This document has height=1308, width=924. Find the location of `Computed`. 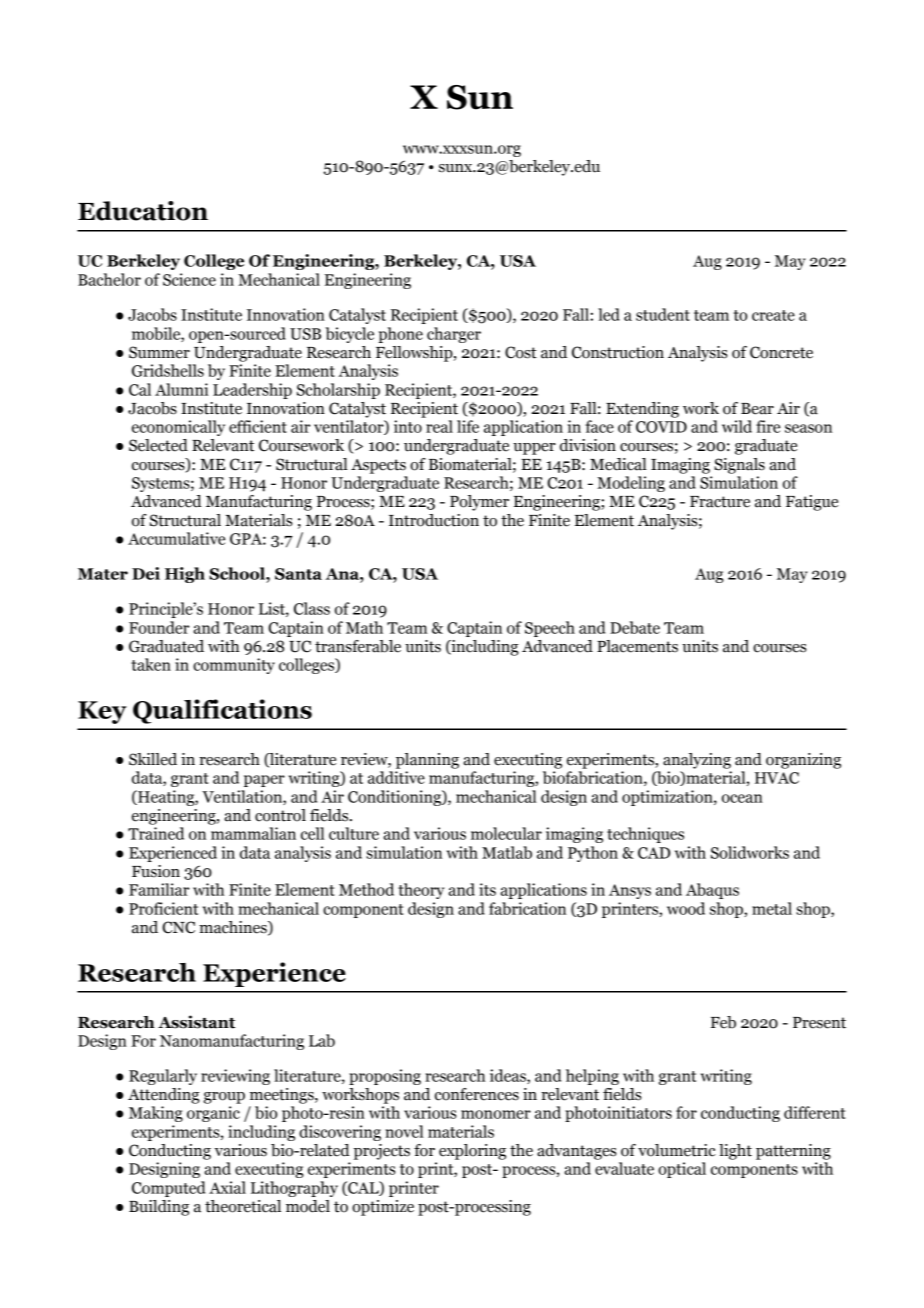

Computed is located at coordinates (168, 1189).
